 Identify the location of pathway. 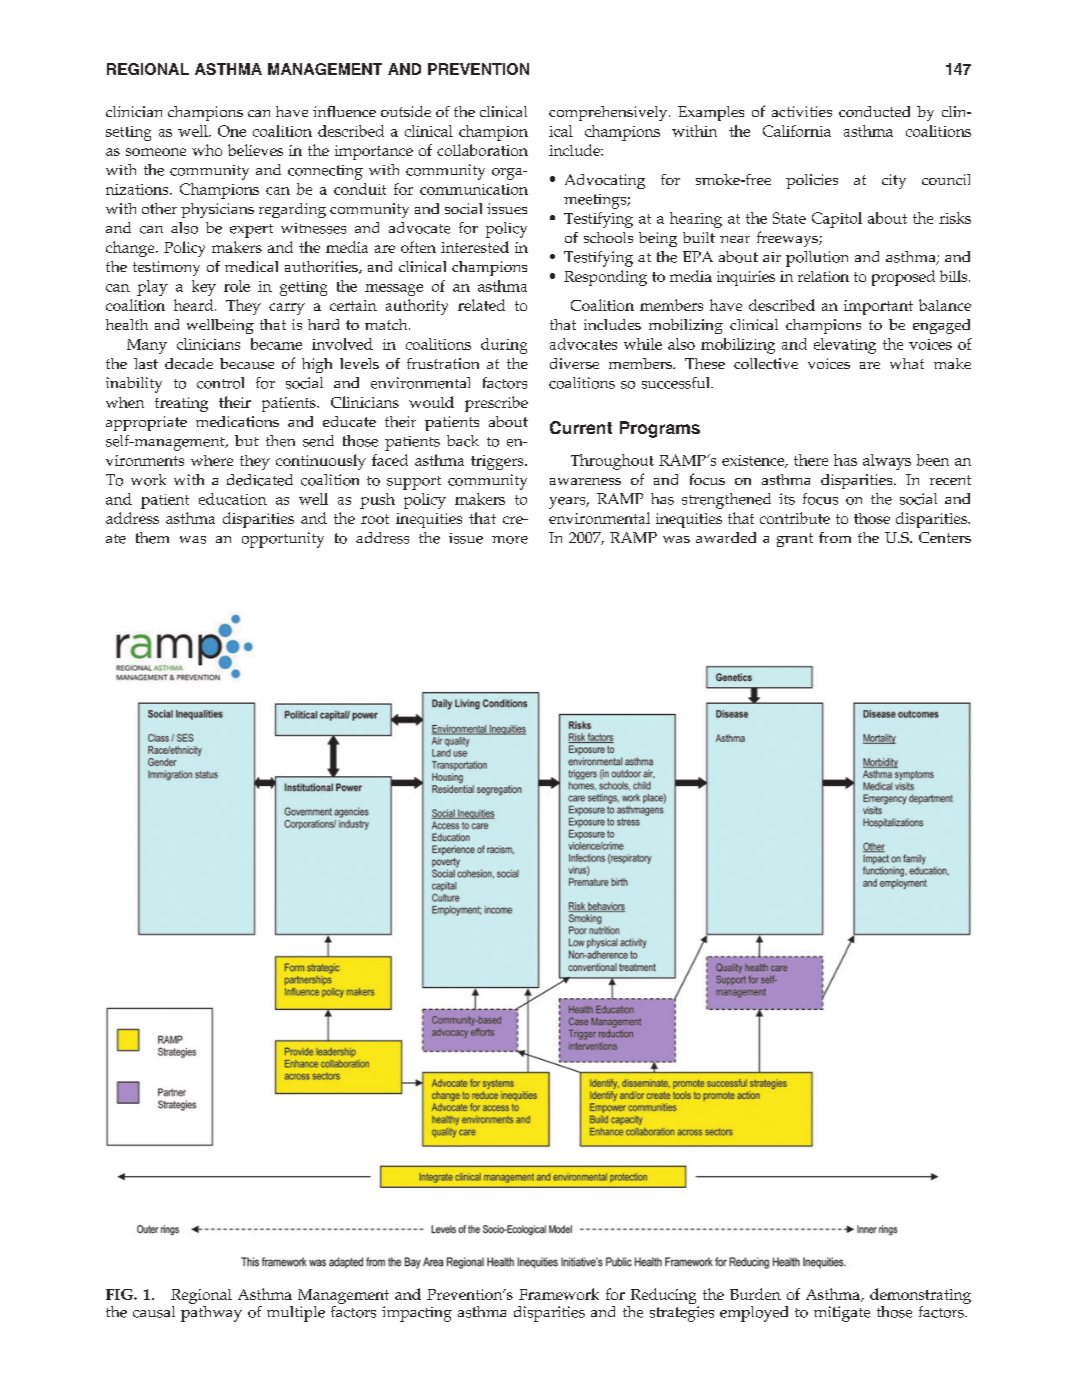
(211, 1312).
